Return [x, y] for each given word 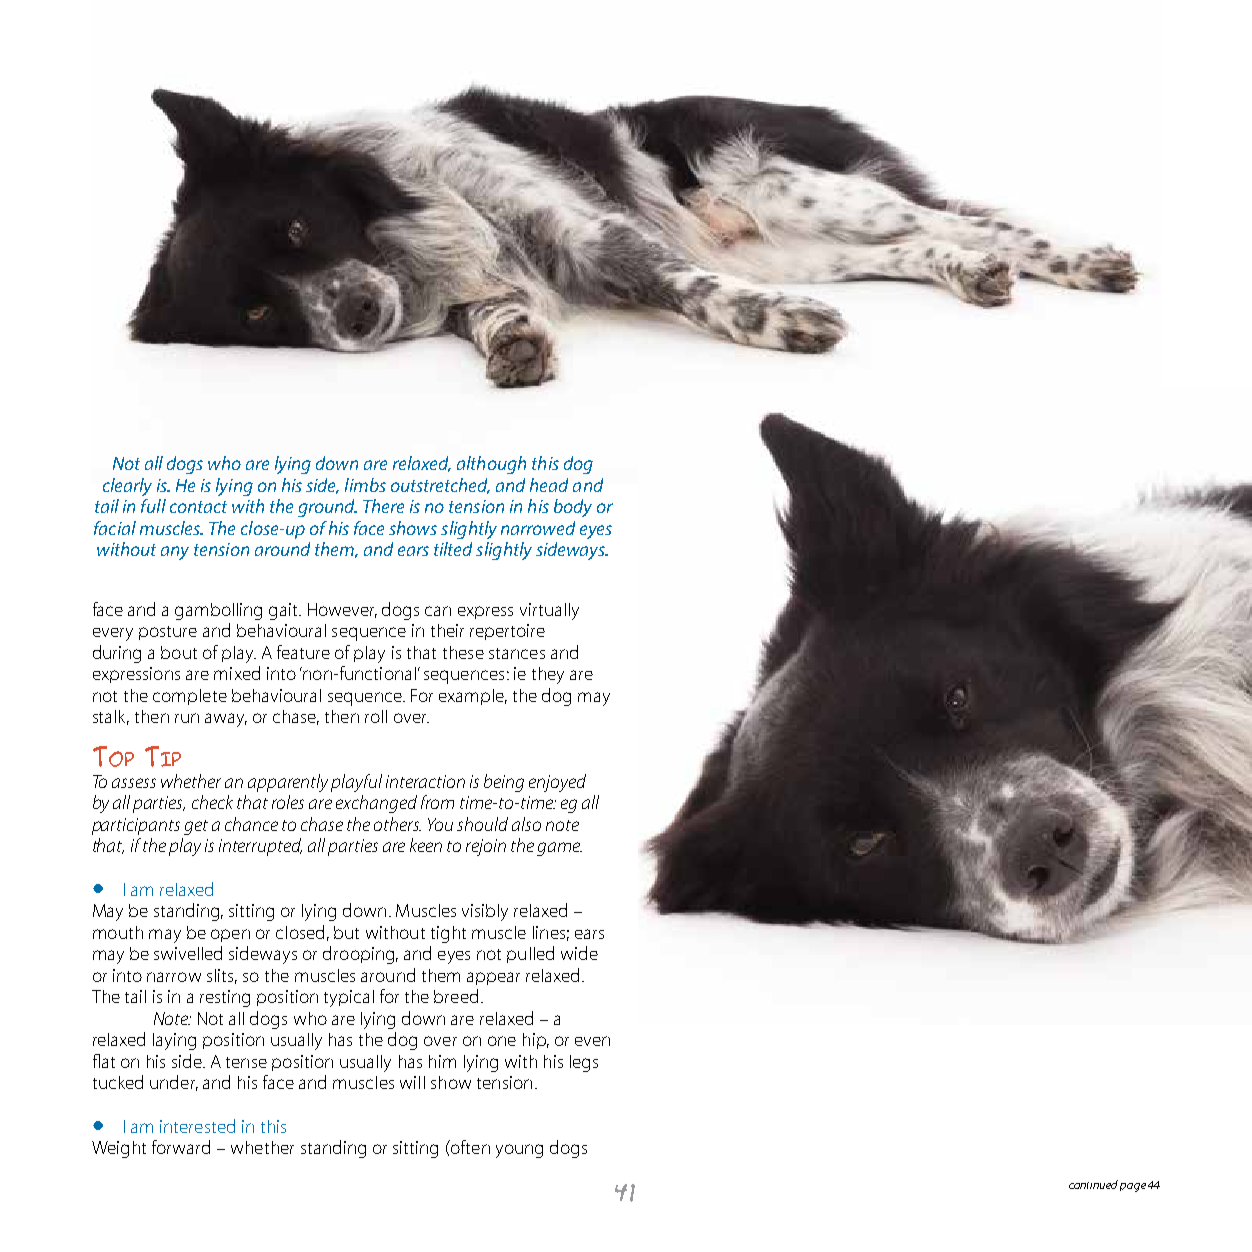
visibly [485, 912]
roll [376, 716]
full [153, 506]
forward [181, 1147]
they [548, 675]
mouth [118, 932]
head [549, 485]
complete [190, 697]
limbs [365, 485]
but [346, 932]
